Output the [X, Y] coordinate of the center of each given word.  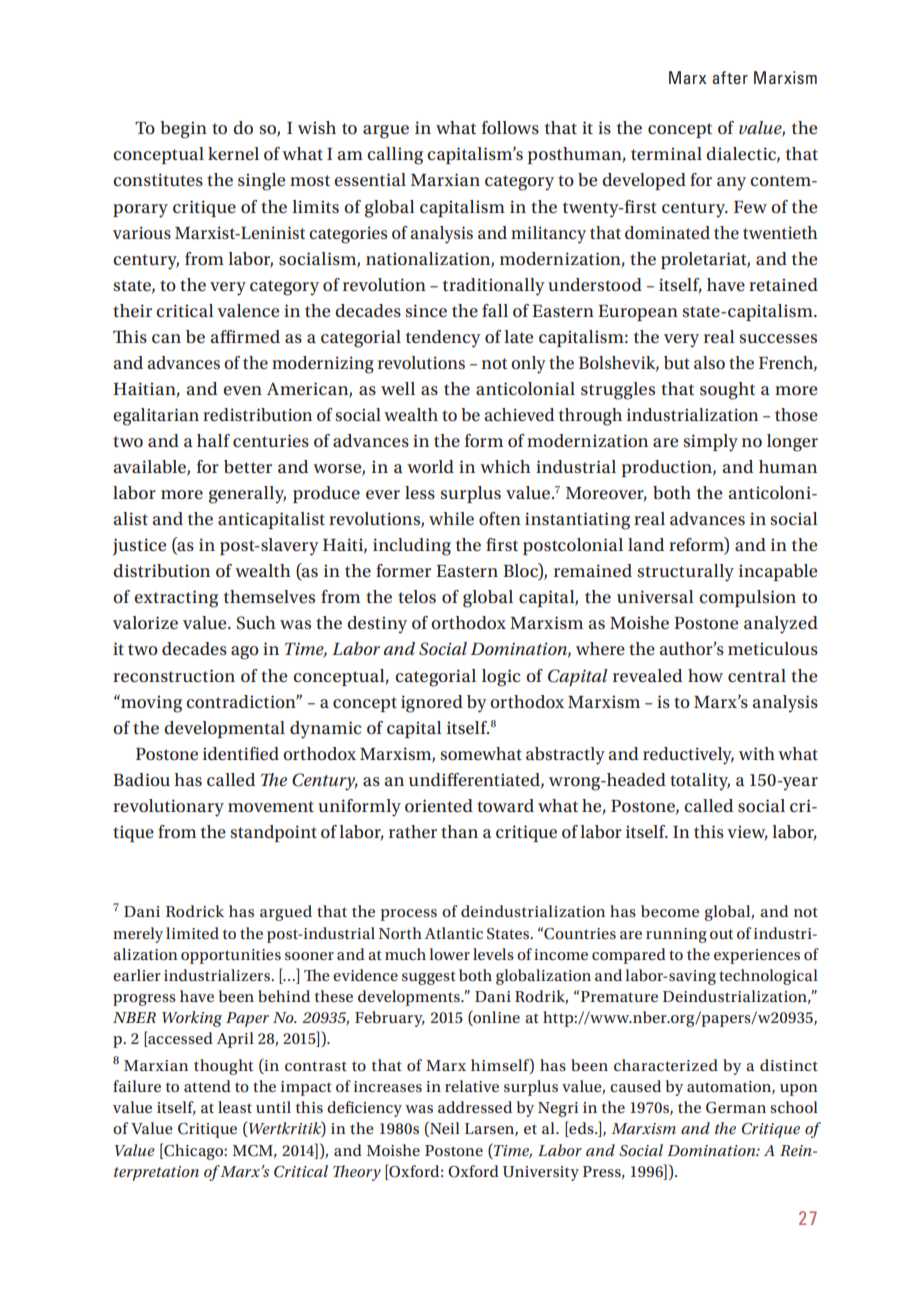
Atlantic [454, 933]
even [242, 391]
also [709, 363]
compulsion [747, 598]
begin [183, 130]
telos [417, 597]
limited [192, 933]
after [730, 77]
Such [256, 623]
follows [510, 128]
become [670, 911]
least [235, 1107]
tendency [443, 339]
